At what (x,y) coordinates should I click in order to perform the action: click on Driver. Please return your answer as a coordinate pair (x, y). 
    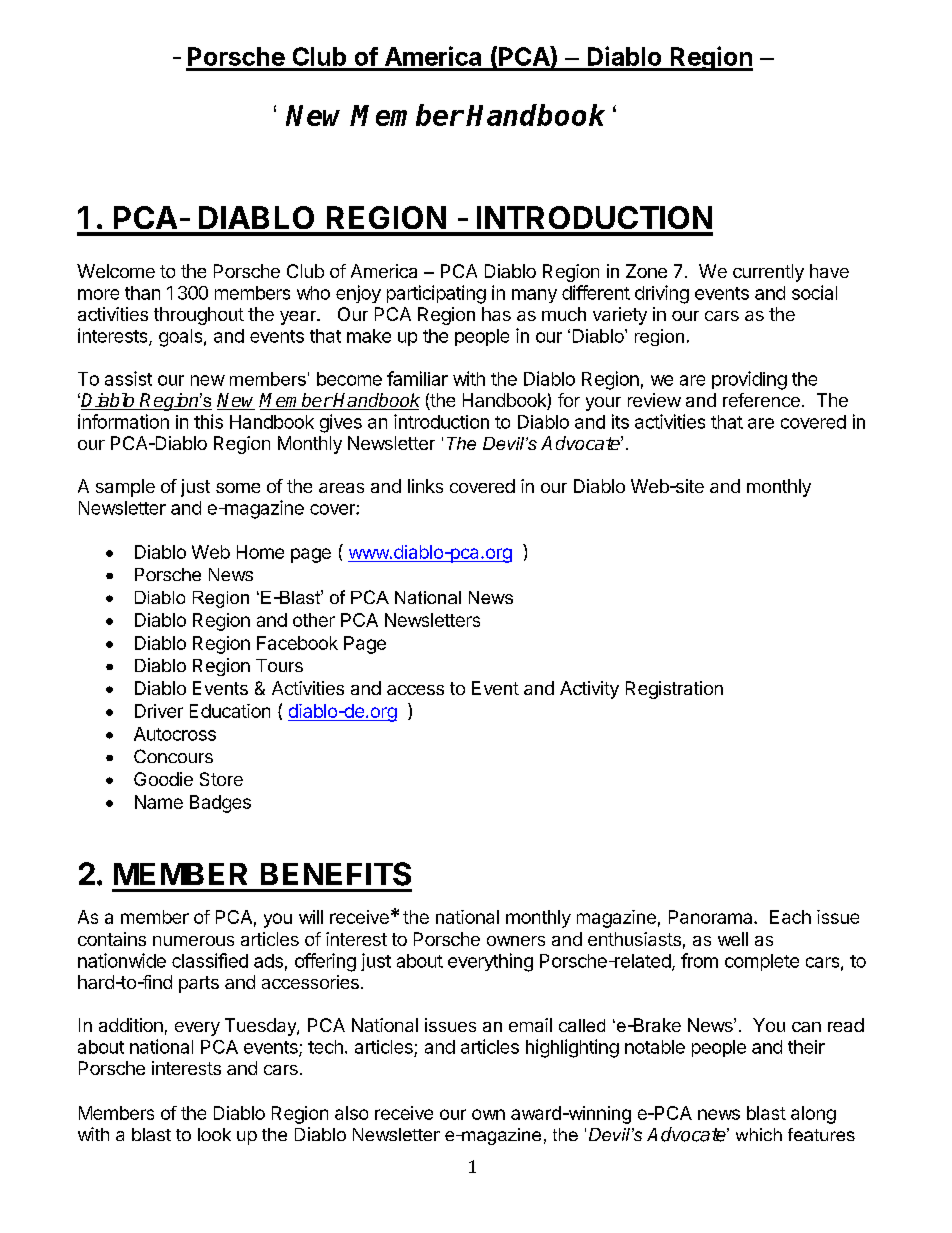
    Looking at the image, I should click on (159, 711).
